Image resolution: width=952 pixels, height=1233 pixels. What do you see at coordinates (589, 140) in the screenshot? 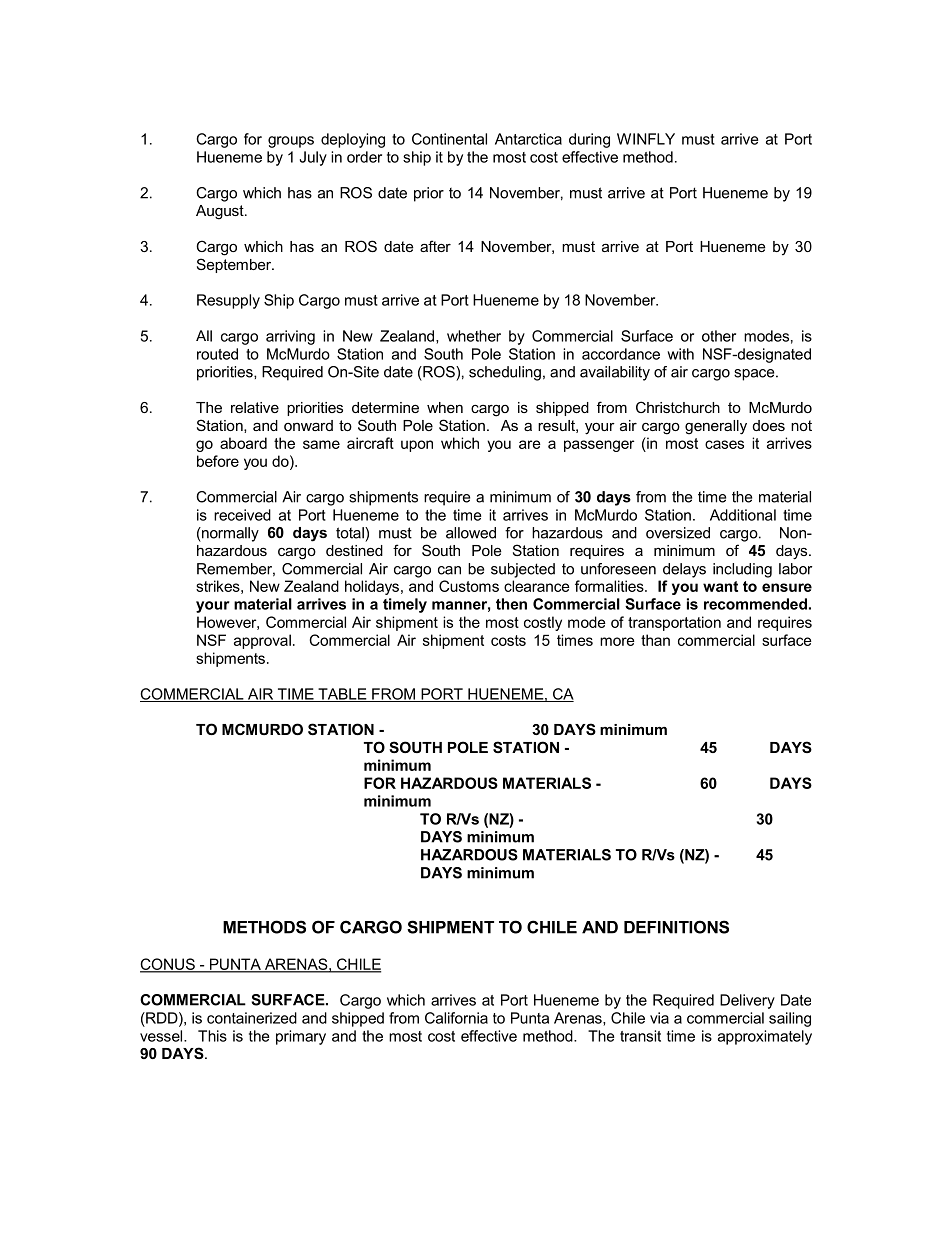
I see `during` at bounding box center [589, 140].
